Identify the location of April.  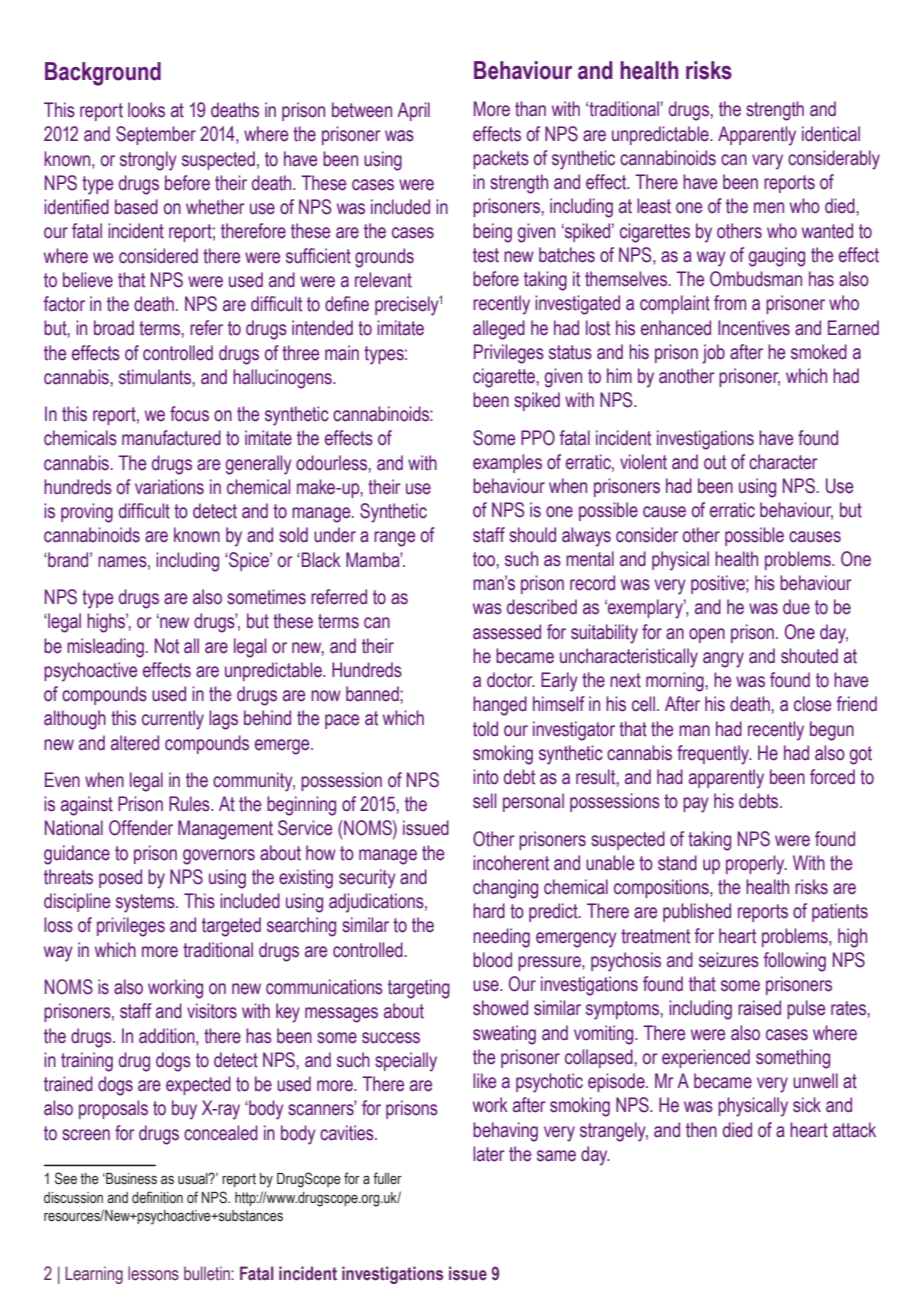
(413, 111).
